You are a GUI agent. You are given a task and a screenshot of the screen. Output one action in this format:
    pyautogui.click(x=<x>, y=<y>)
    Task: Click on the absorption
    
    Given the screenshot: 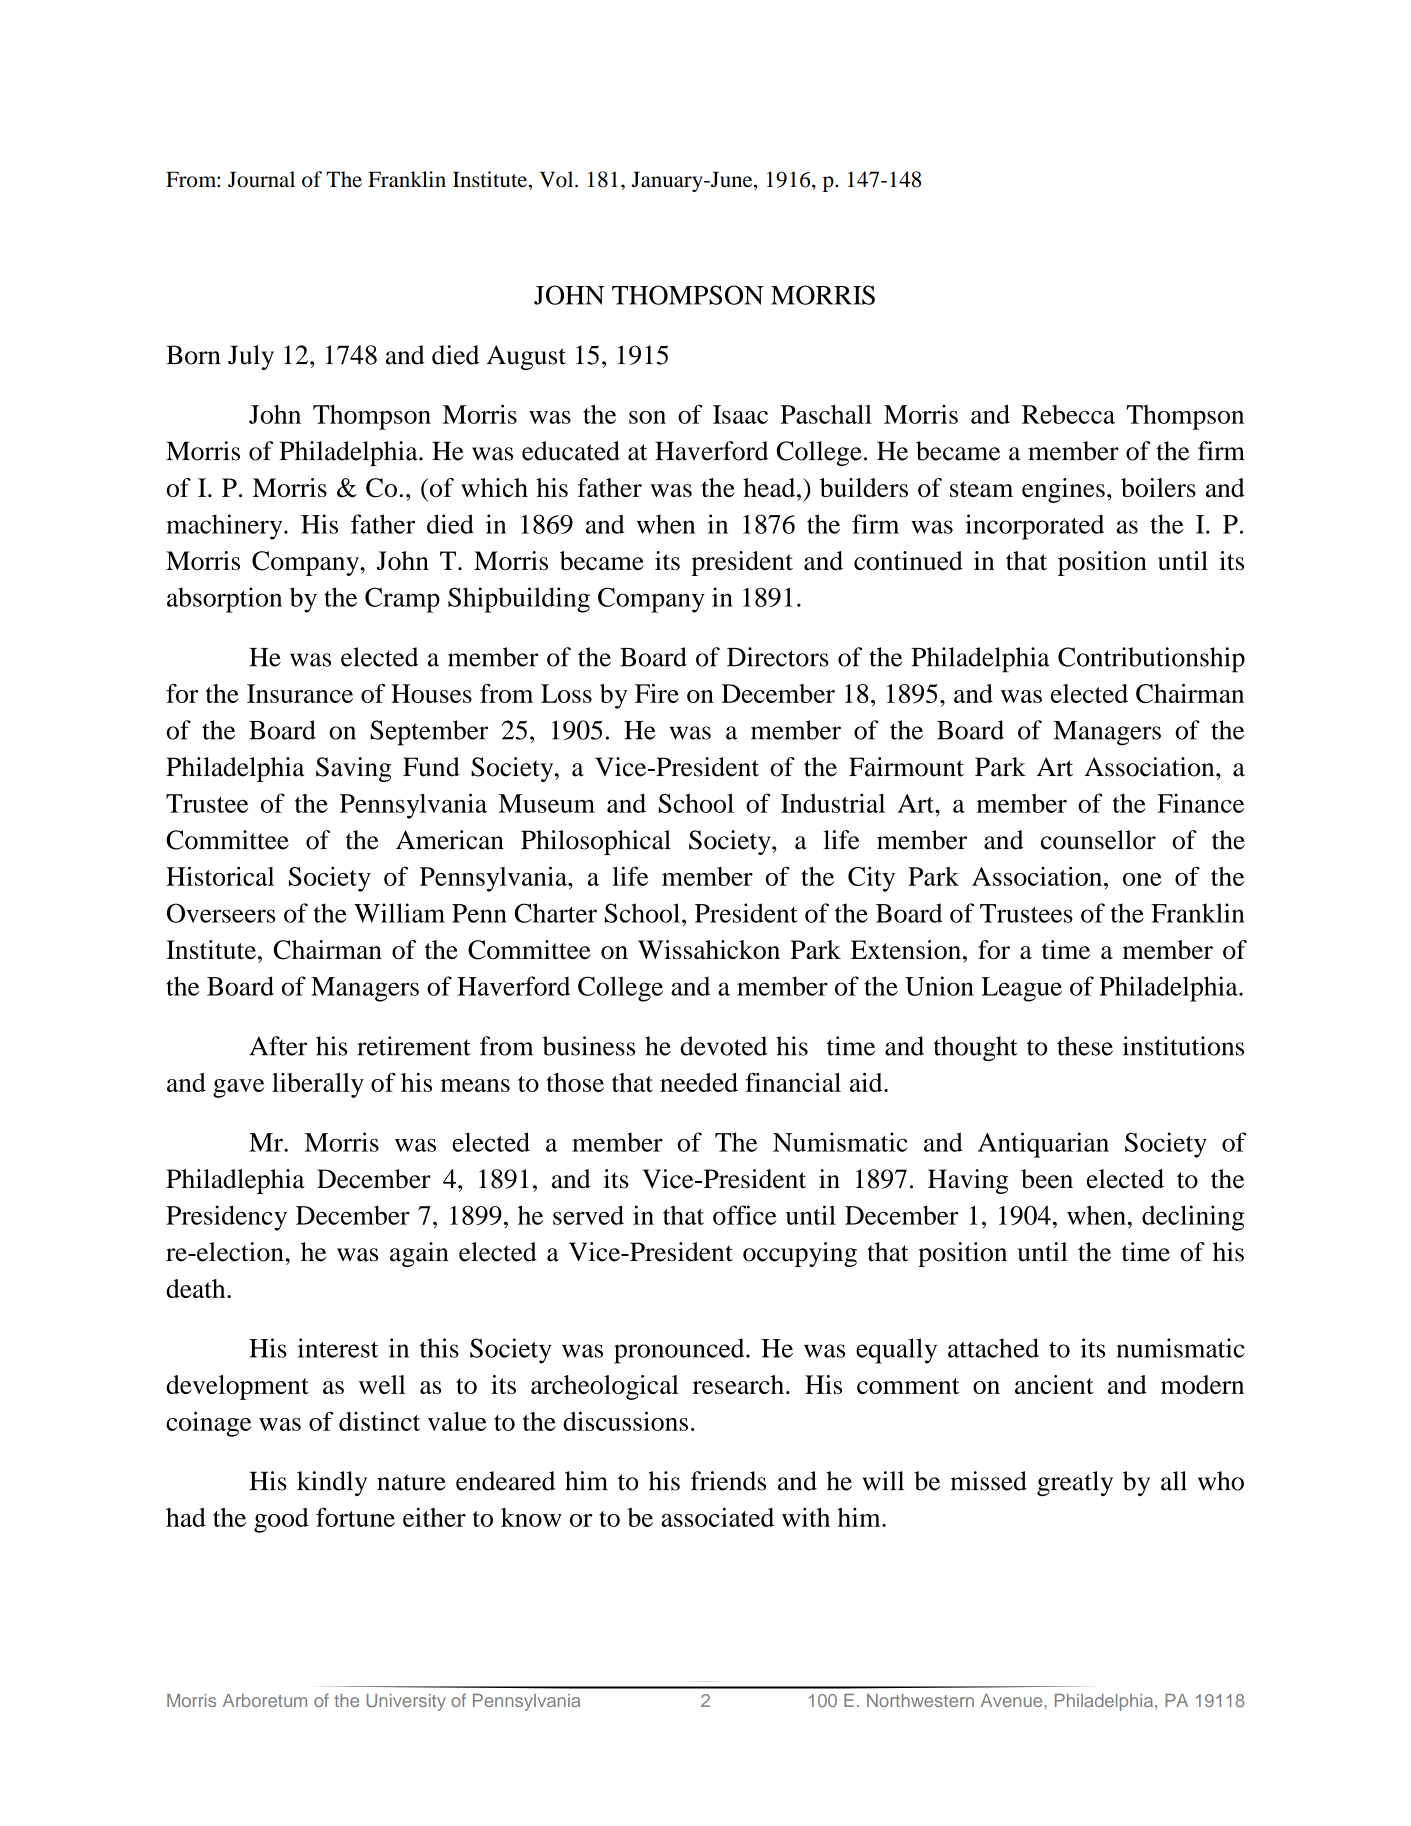 What is the action you would take?
    pyautogui.click(x=224, y=600)
